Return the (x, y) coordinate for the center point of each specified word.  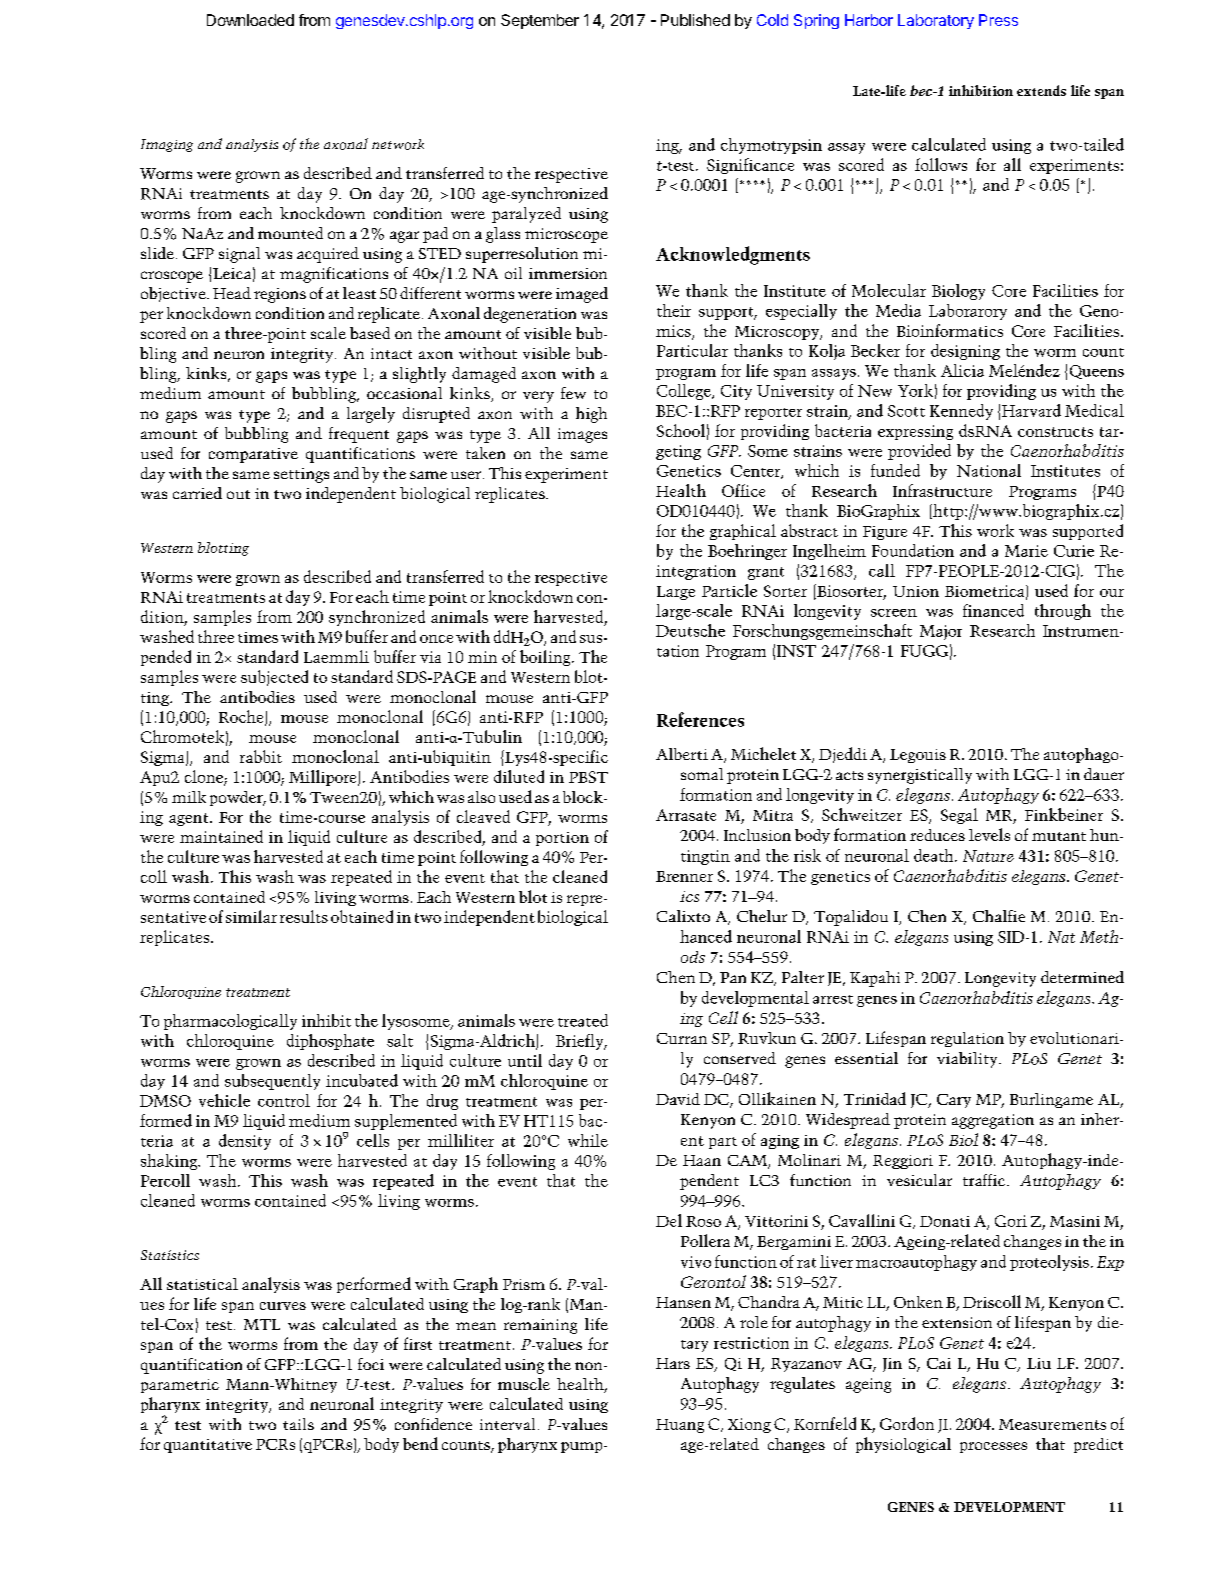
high (591, 415)
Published (695, 20)
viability (968, 1060)
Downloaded (250, 20)
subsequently (272, 1082)
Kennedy (961, 412)
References (700, 719)
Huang (680, 1426)
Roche (242, 718)
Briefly (581, 1042)
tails (298, 1424)
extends (1041, 90)
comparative (253, 455)
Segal (959, 816)
